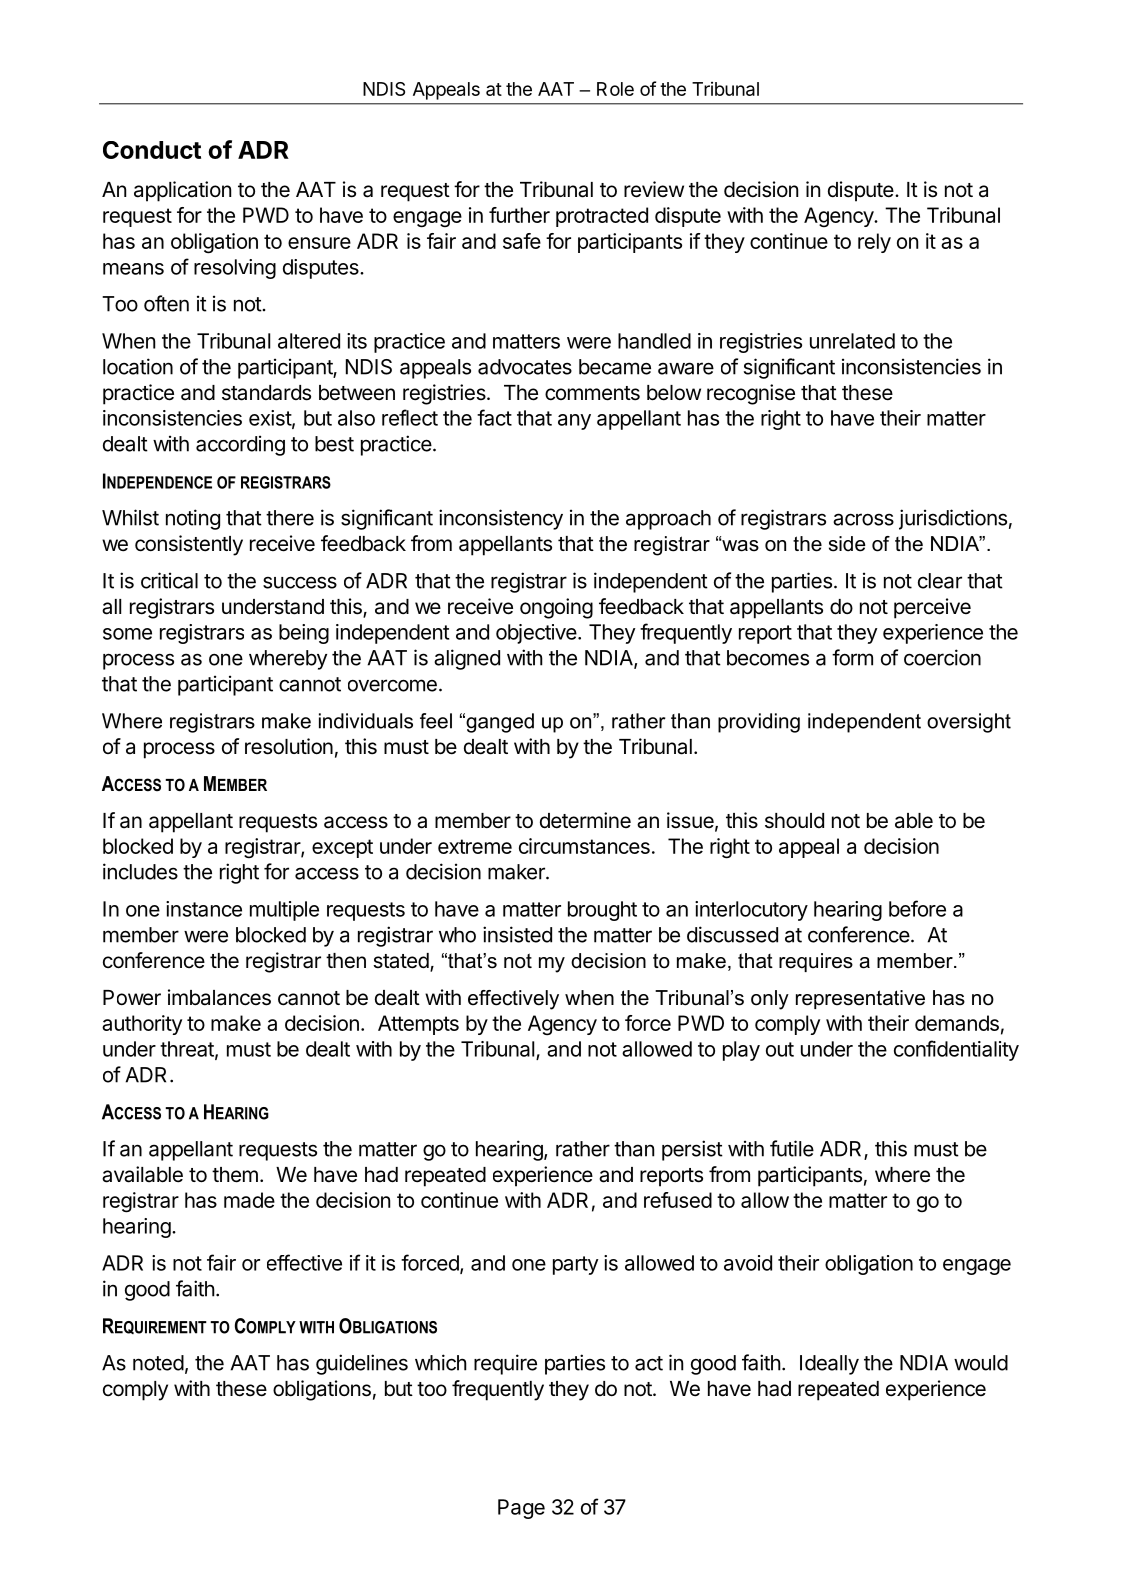 The width and height of the document is (1122, 1587). What do you see at coordinates (556, 608) in the document?
I see `ongoing` at bounding box center [556, 608].
